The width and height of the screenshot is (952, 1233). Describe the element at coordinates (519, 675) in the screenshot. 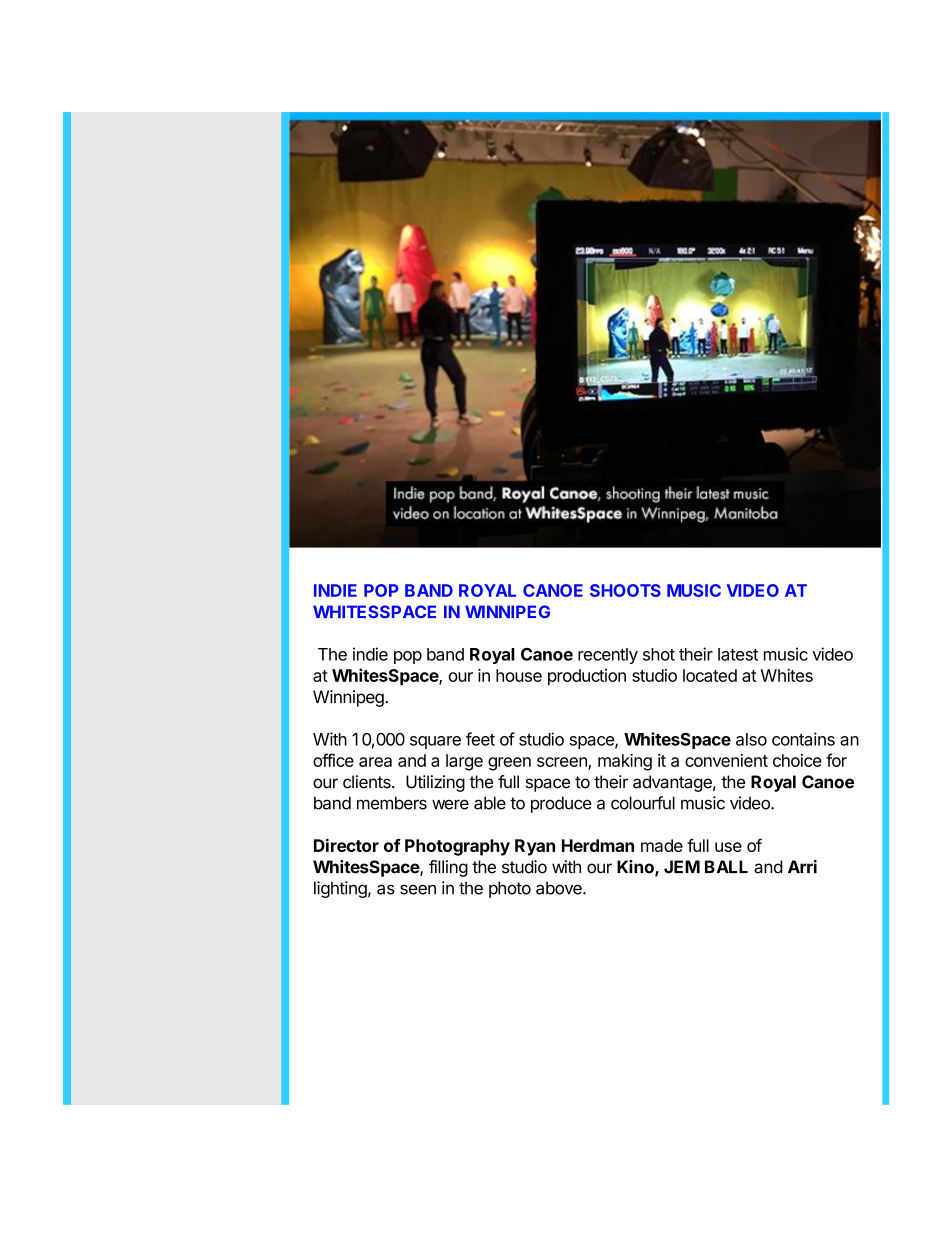

I see `house` at that location.
